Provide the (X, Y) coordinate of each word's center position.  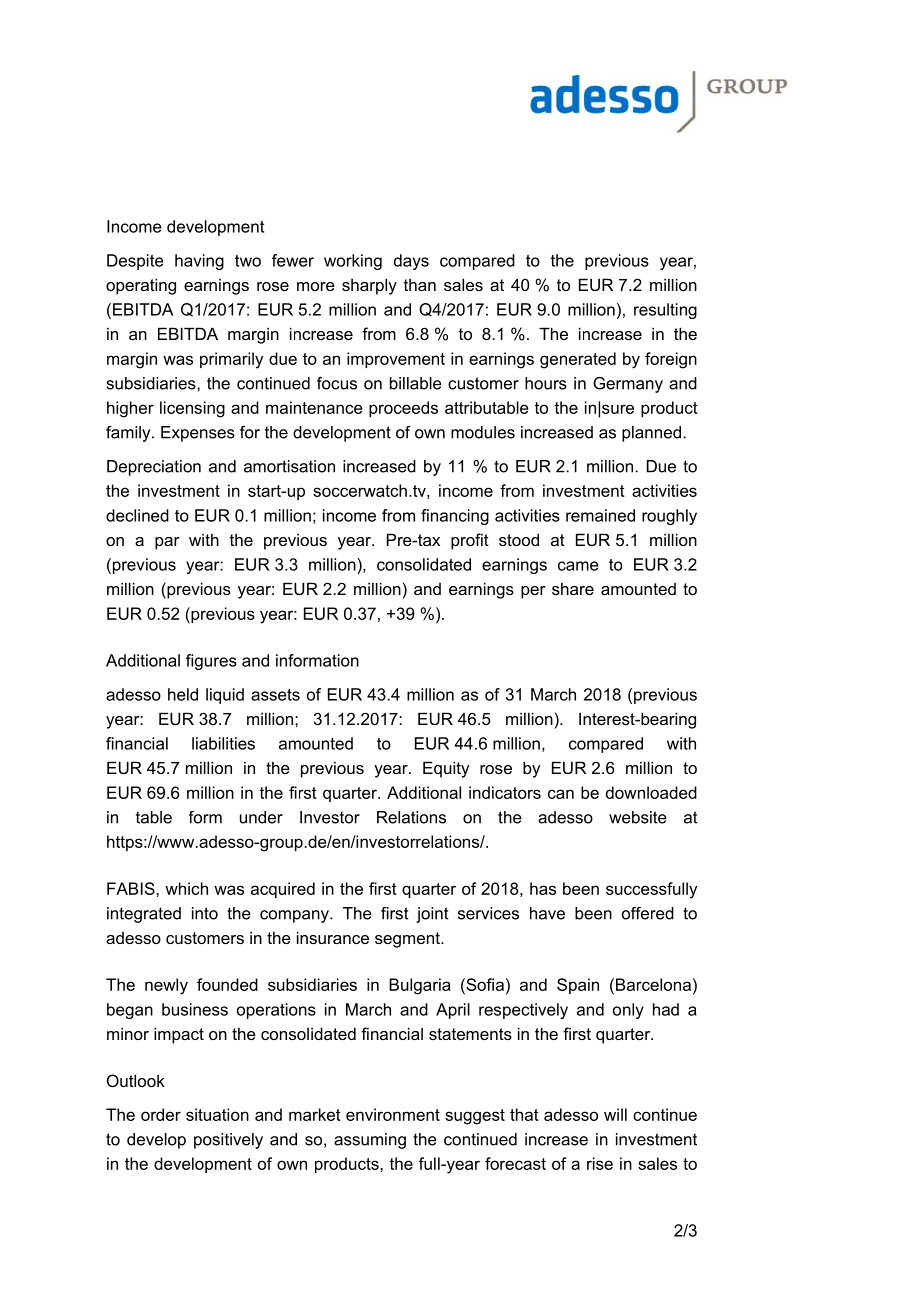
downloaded (651, 792)
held (183, 694)
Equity (446, 769)
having (199, 262)
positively (228, 1141)
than (420, 284)
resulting (665, 311)
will (615, 1114)
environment (393, 1114)
